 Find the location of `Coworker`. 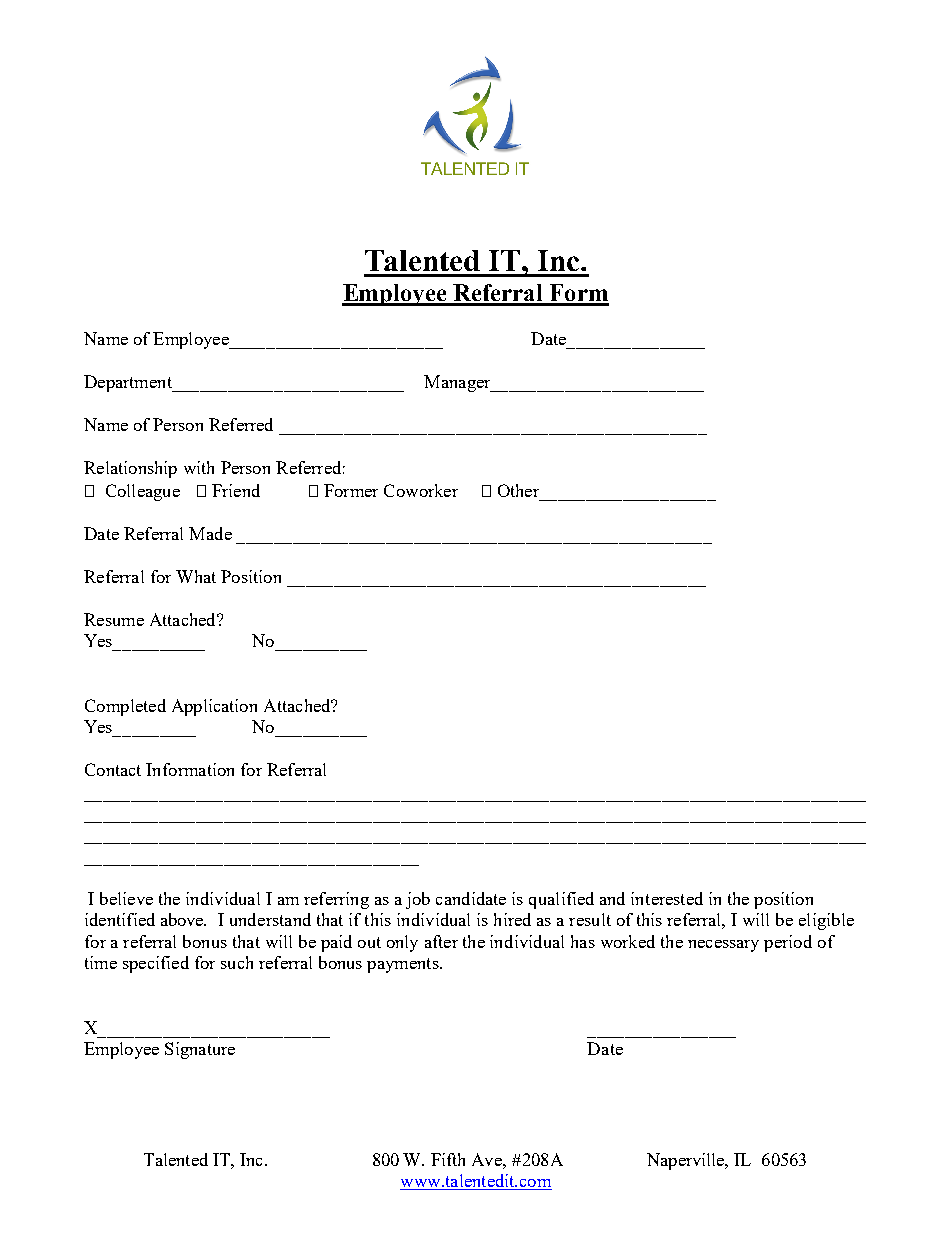

Coworker is located at coordinates (421, 490).
